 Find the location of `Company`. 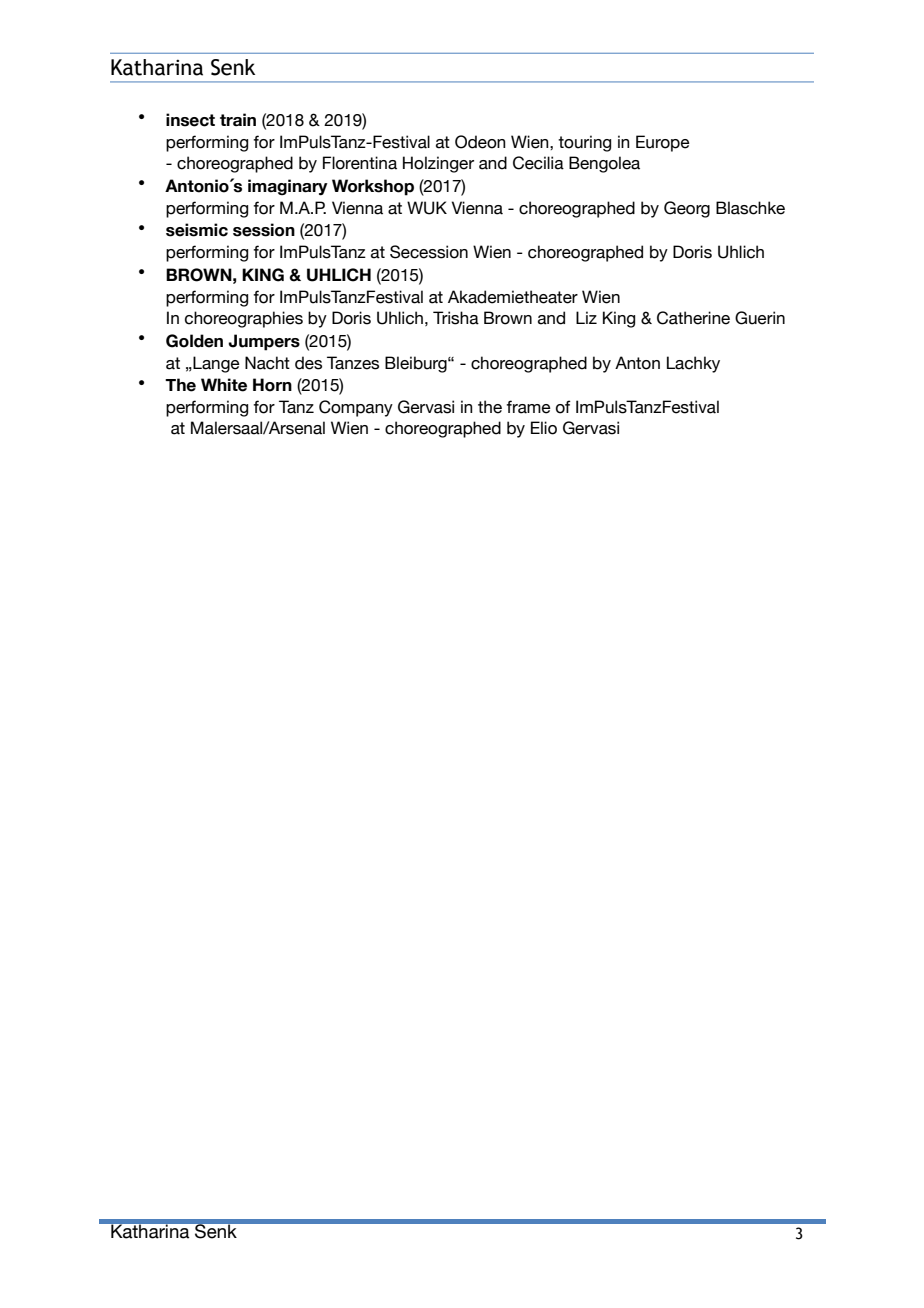

Company is located at coordinates (356, 408).
